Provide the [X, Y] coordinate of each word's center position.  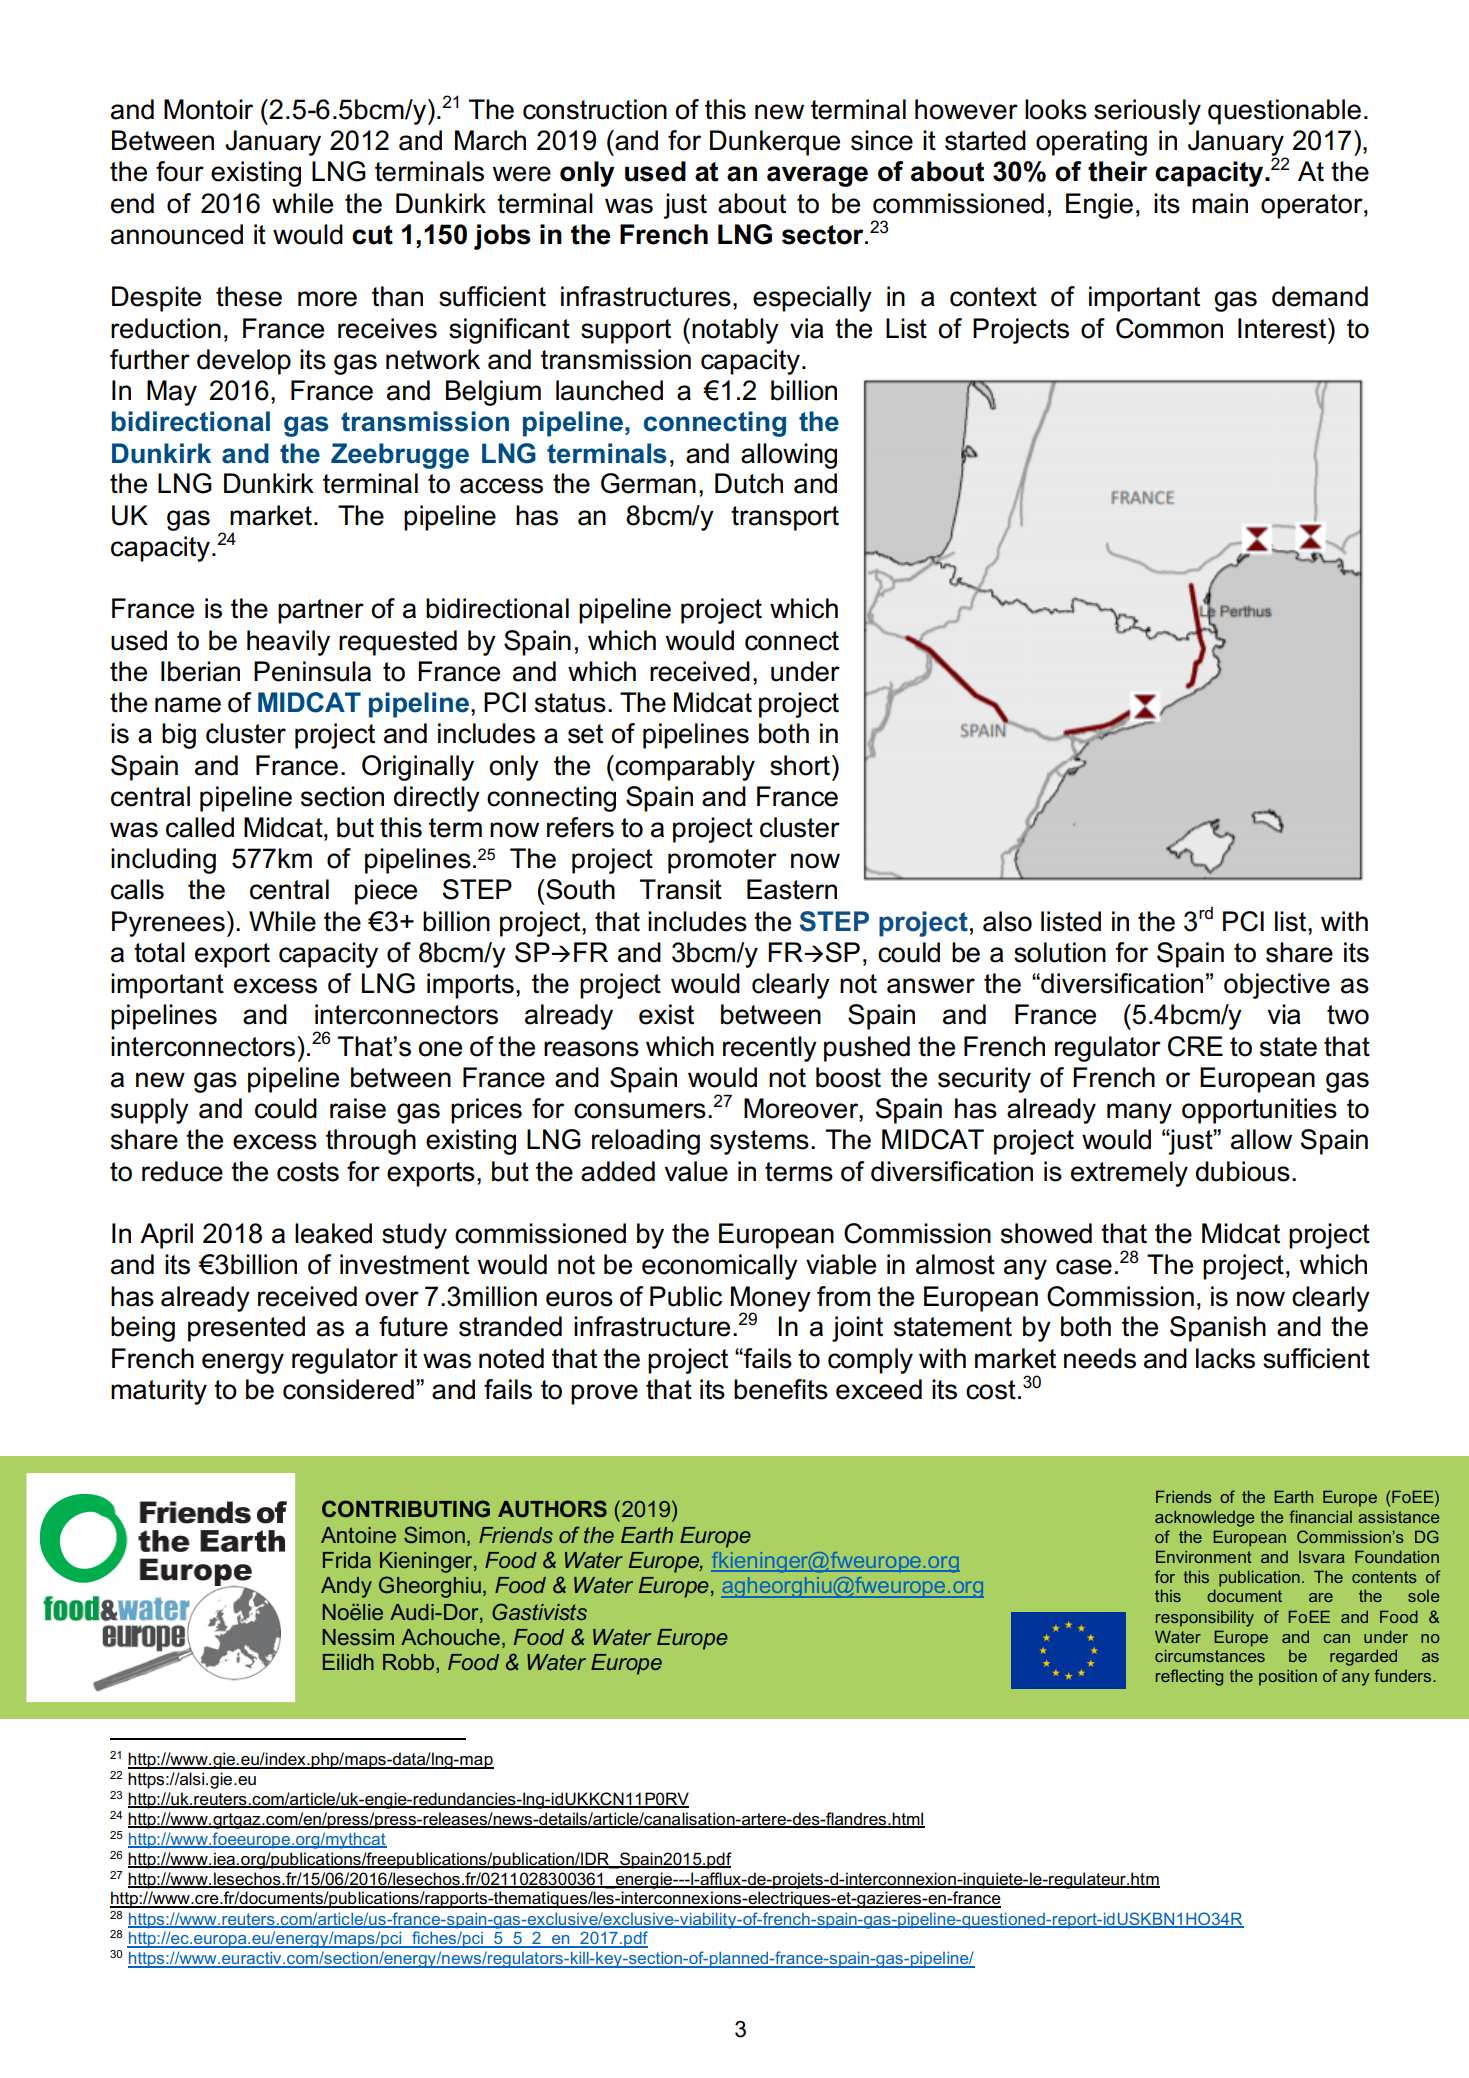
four [180, 171]
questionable [1284, 112]
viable [841, 1264]
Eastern [792, 889]
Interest [1283, 328]
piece [386, 892]
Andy [346, 1587]
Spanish [1218, 1329]
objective [1277, 986]
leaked [333, 1233]
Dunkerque [775, 143]
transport [785, 518]
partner [321, 611]
